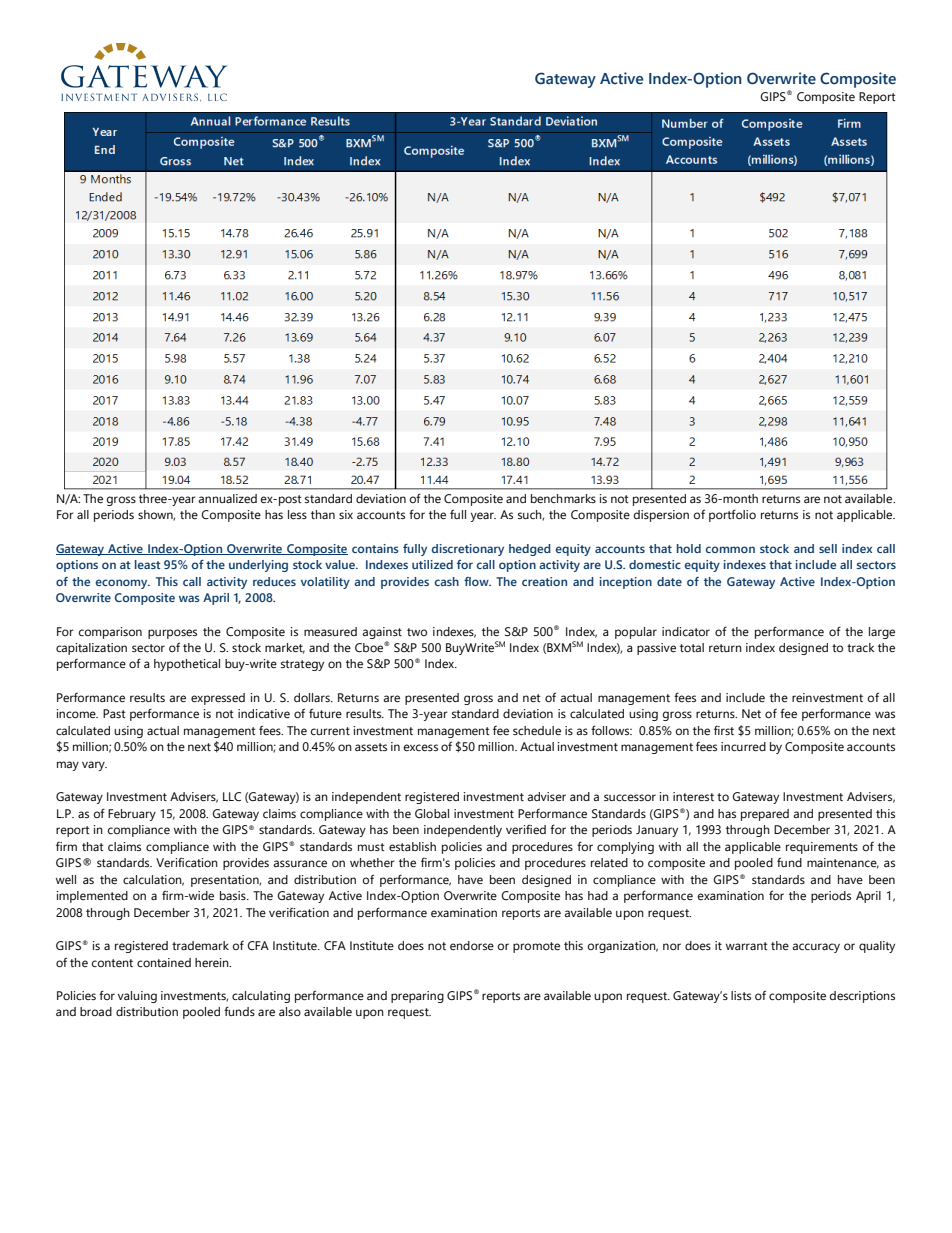  What do you see at coordinates (741, 995) in the screenshot?
I see `lists` at bounding box center [741, 995].
